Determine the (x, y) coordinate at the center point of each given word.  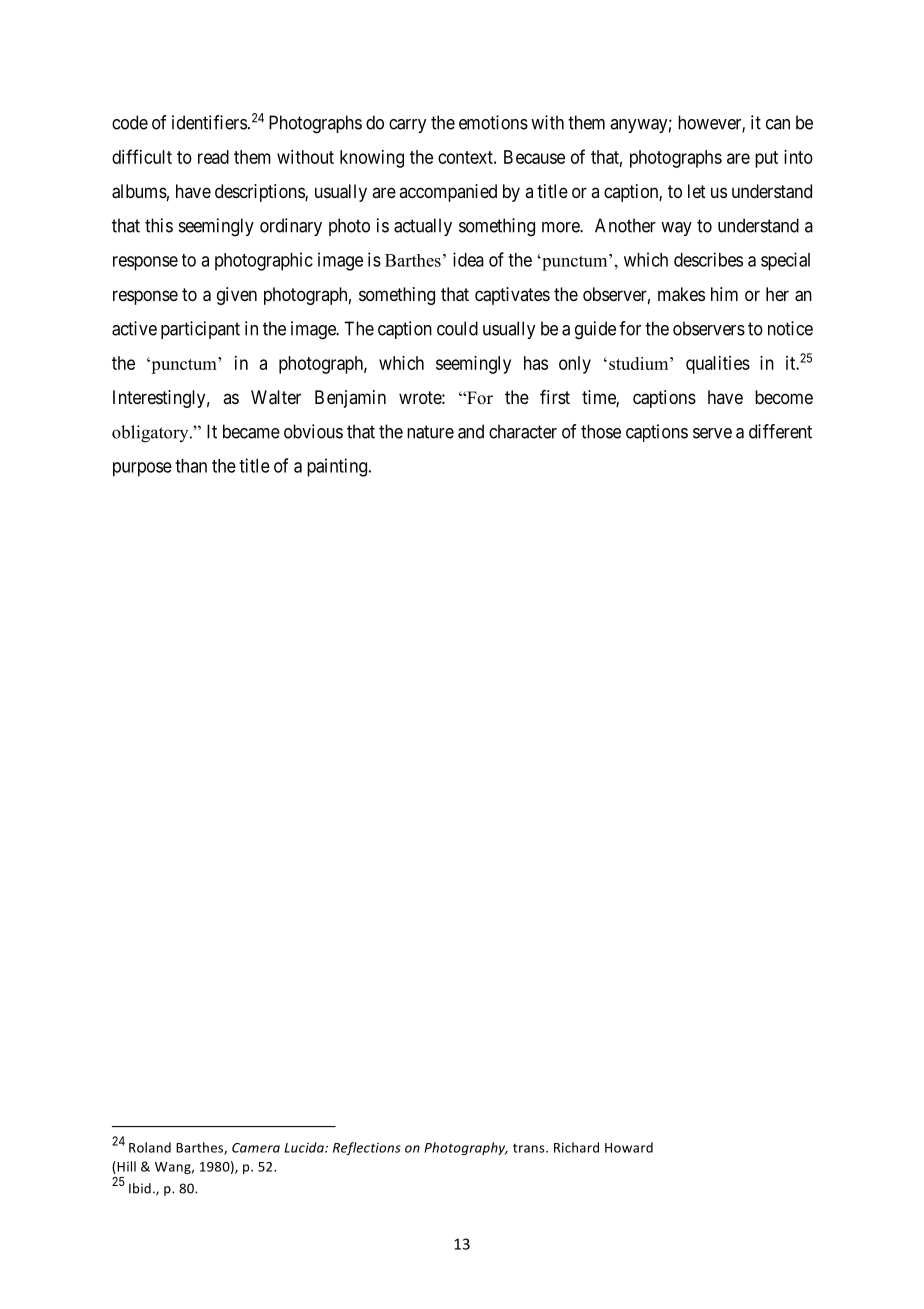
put (766, 159)
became (251, 431)
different (780, 431)
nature (430, 432)
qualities (718, 365)
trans (530, 1148)
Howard (629, 1147)
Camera (256, 1148)
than (191, 466)
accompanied (448, 193)
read (213, 157)
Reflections (367, 1148)
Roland (150, 1147)
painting (337, 467)
